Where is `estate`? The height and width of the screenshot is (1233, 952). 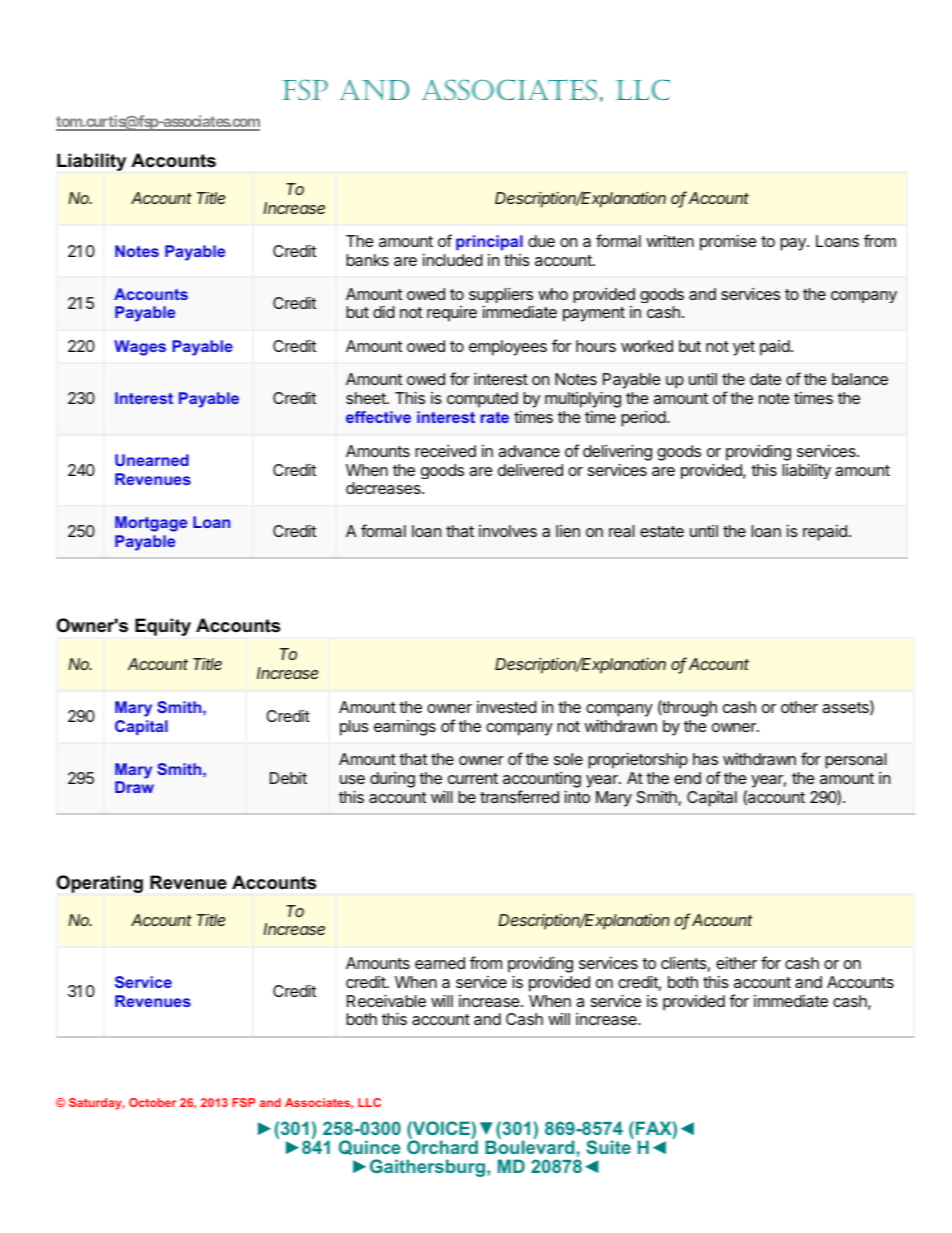
estate is located at coordinates (662, 531).
